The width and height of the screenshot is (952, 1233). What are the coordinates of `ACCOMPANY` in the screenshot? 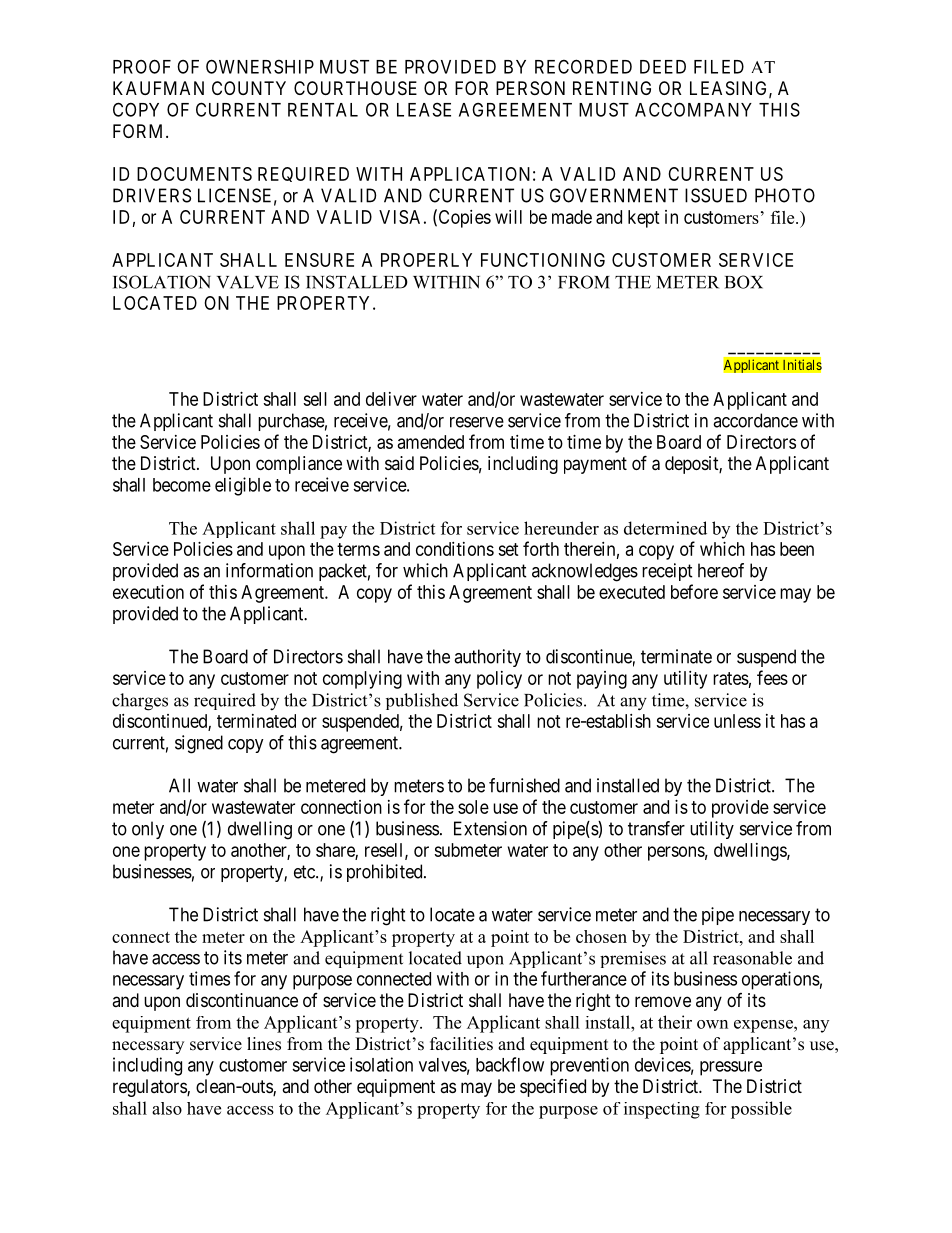 It's located at (693, 109).
